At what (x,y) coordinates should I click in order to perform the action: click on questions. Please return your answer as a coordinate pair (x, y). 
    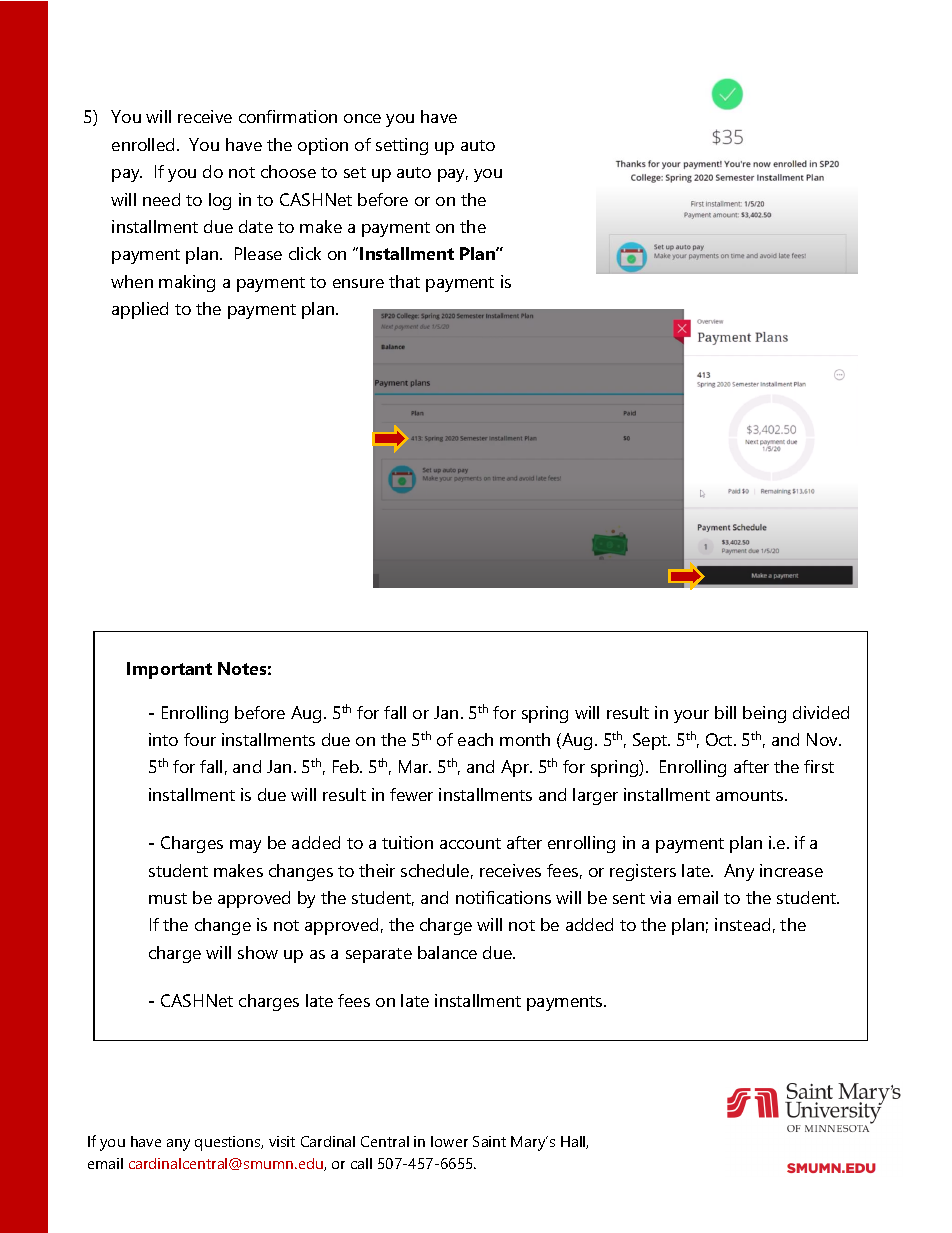
    Looking at the image, I should click on (229, 1143).
